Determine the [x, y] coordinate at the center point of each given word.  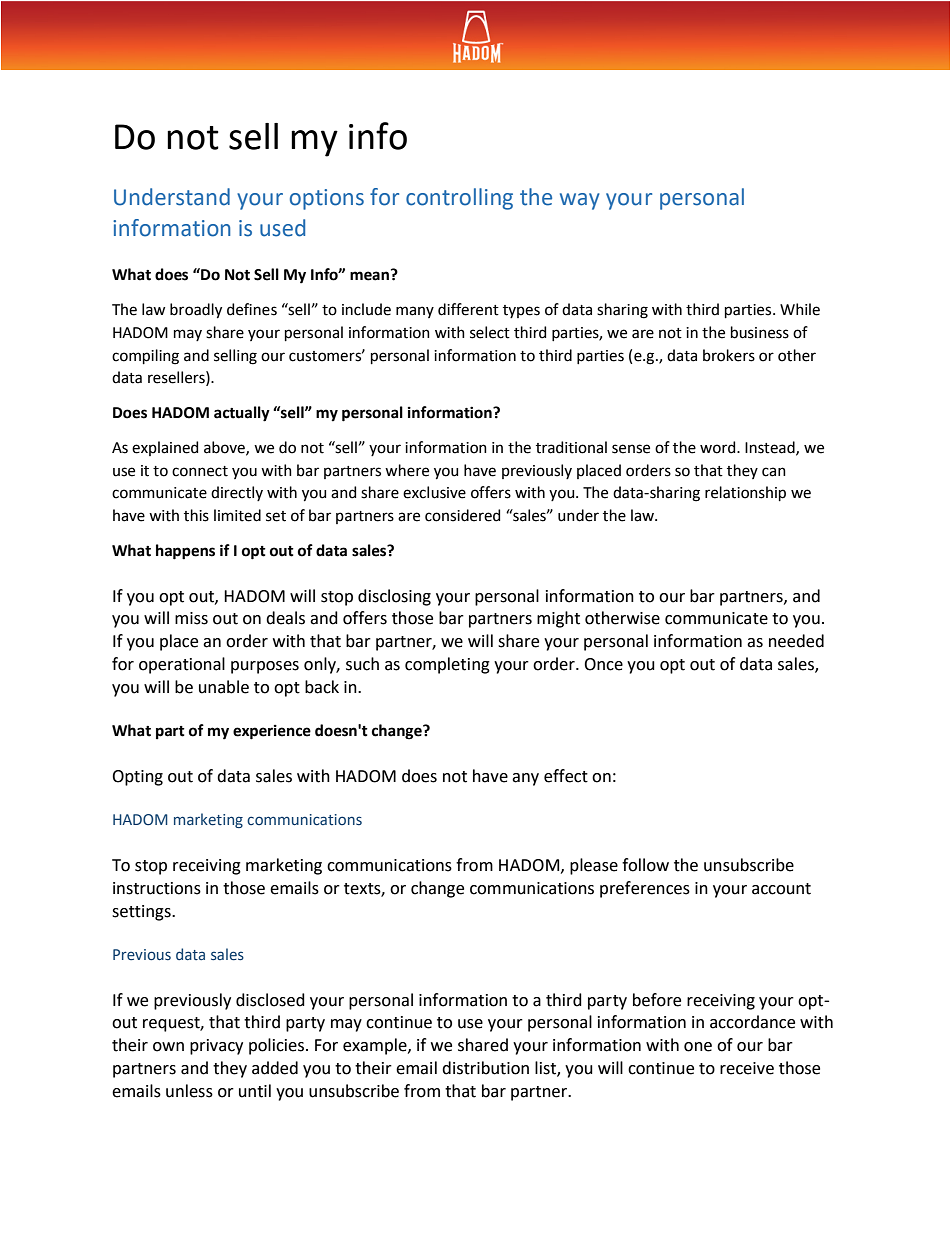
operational [182, 665]
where [407, 470]
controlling [459, 199]
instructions [157, 888]
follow [645, 865]
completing [447, 665]
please [594, 866]
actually [242, 414]
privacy [216, 1047]
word [719, 447]
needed [796, 641]
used [282, 228]
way [580, 201]
